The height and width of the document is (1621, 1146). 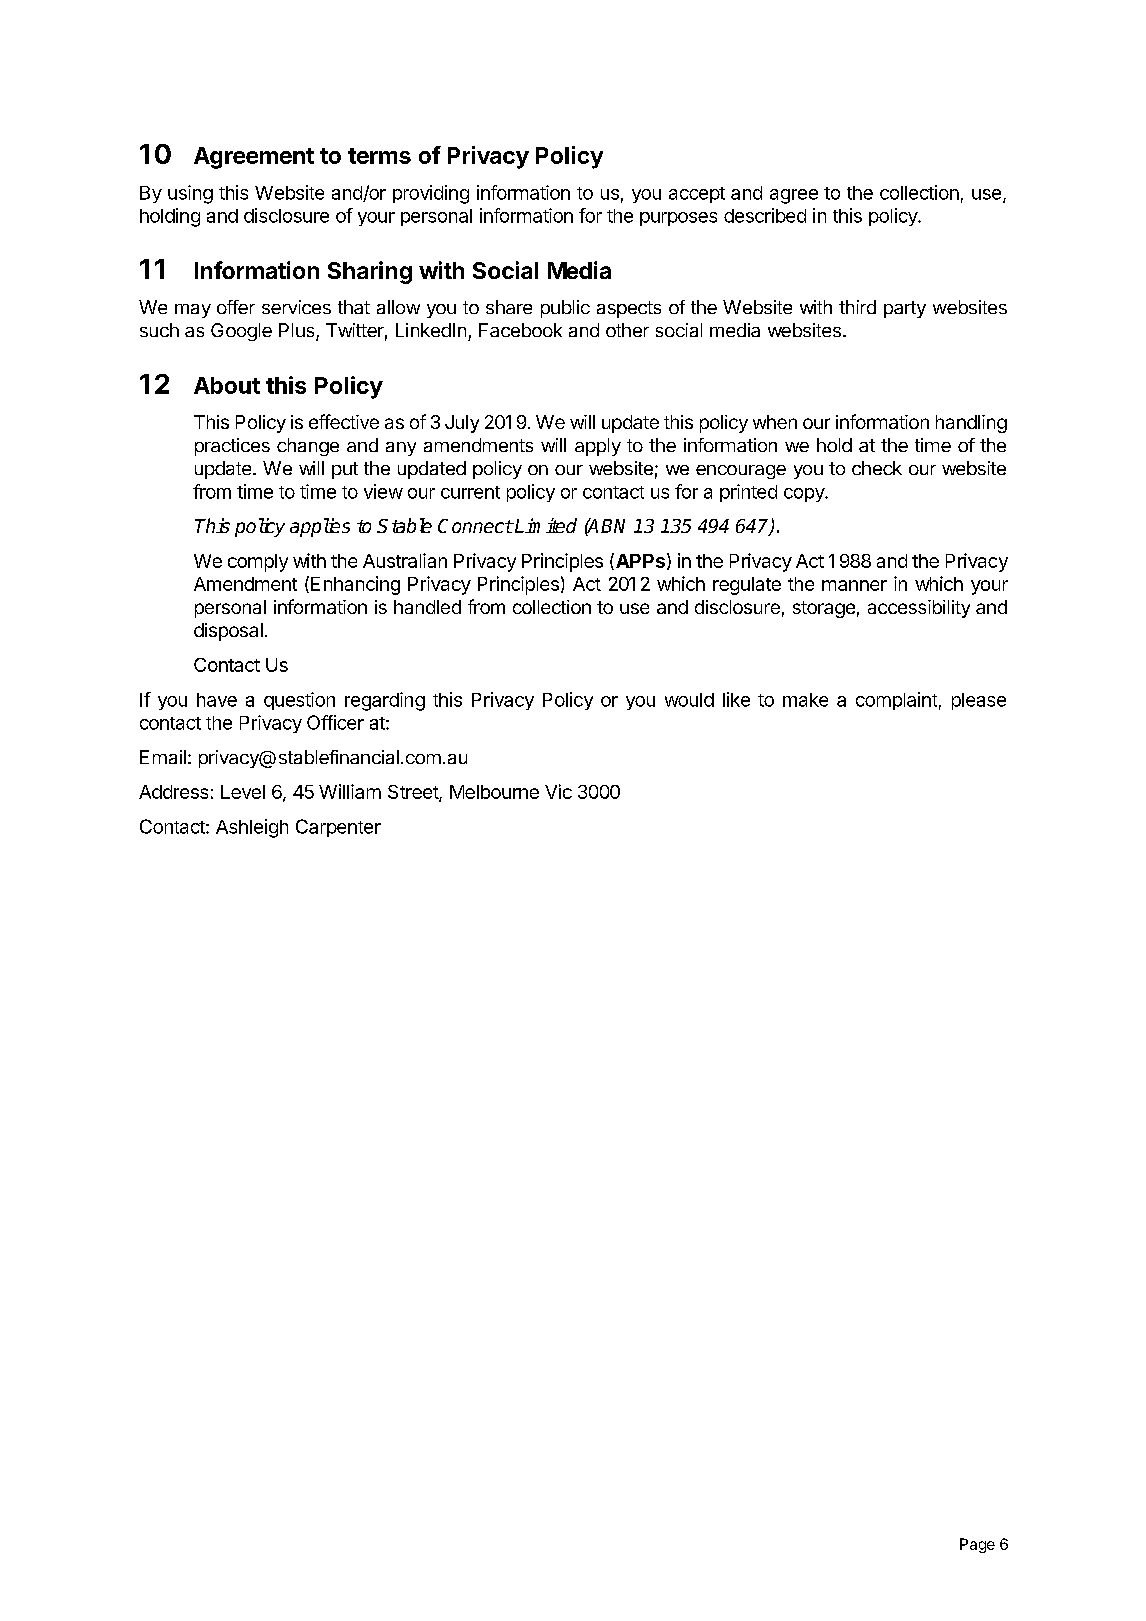 I want to click on Melbourne, so click(x=494, y=792).
